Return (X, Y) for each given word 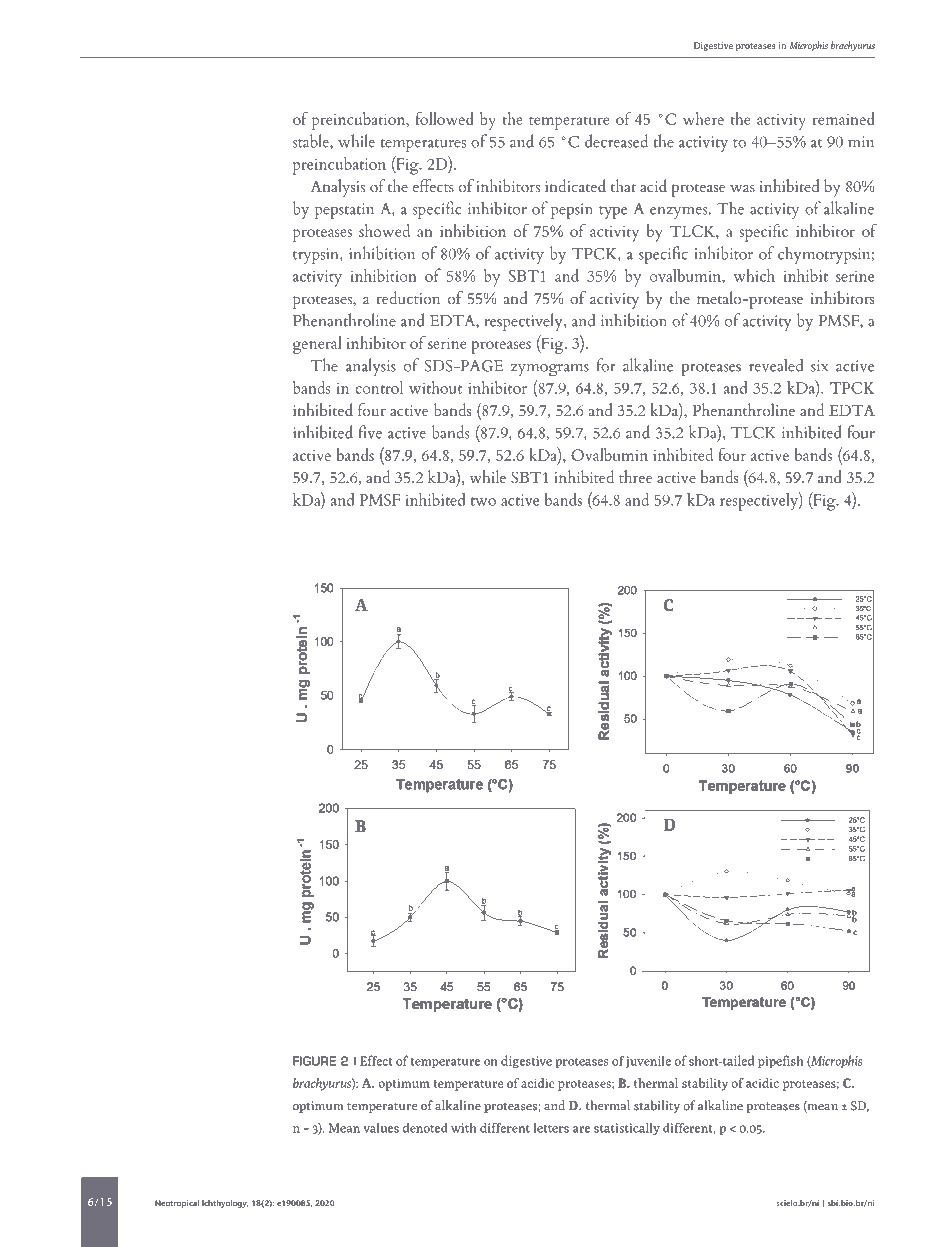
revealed (776, 365)
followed (444, 118)
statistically (627, 1129)
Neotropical (177, 1204)
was (742, 188)
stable (312, 141)
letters (551, 1128)
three (635, 476)
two (483, 501)
